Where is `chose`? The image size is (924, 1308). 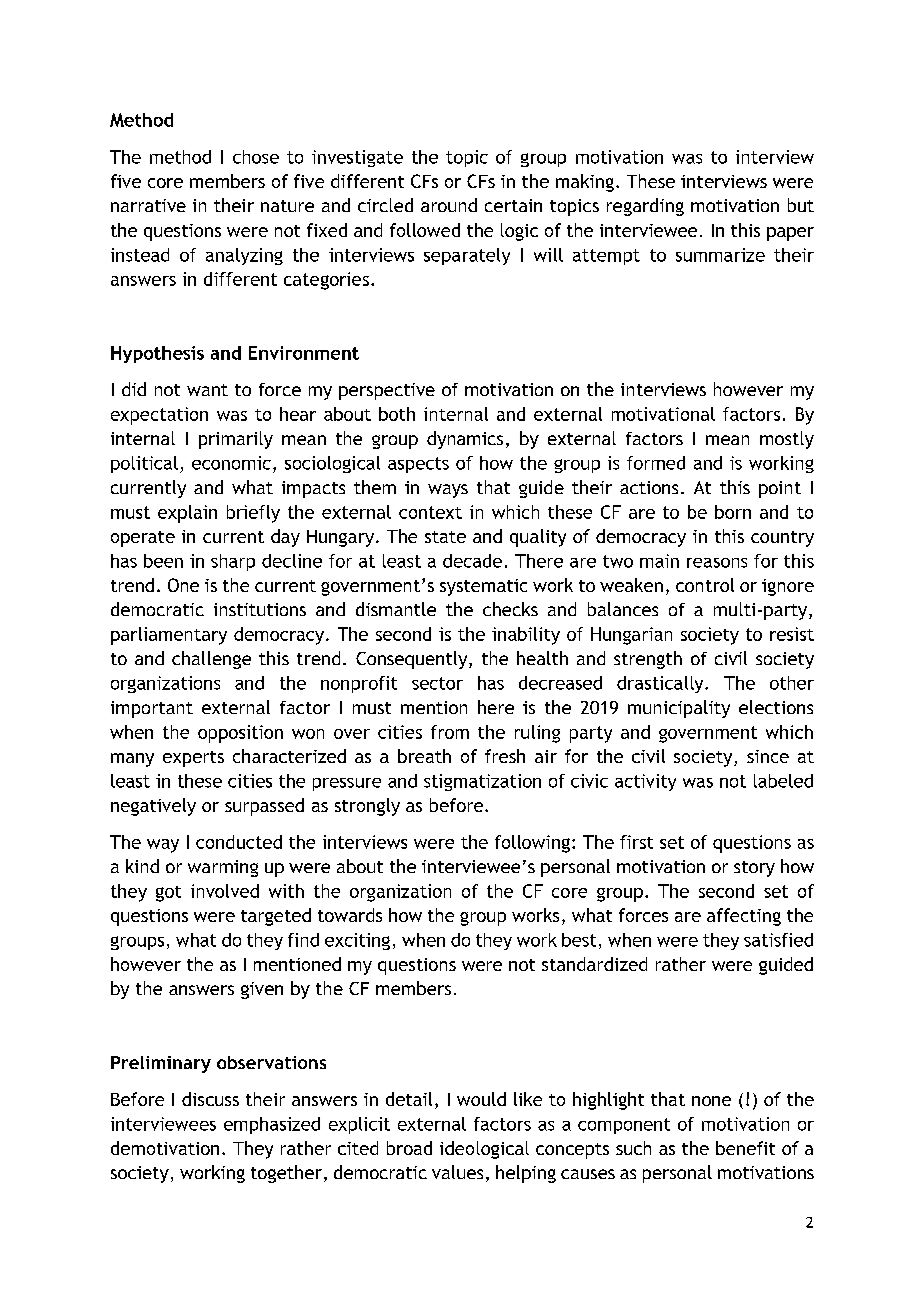
chose is located at coordinates (256, 157).
